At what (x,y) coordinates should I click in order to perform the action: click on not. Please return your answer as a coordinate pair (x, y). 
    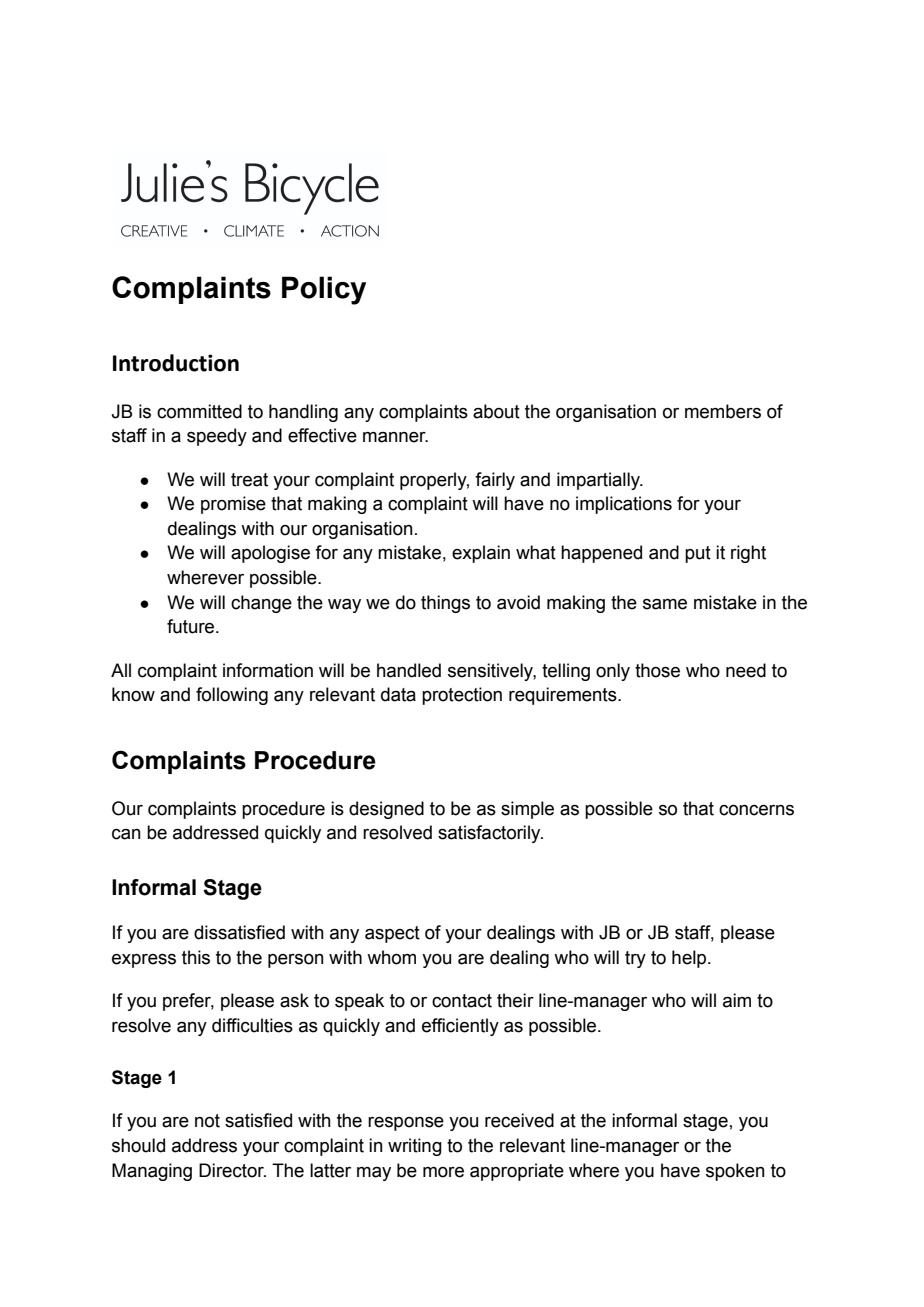
    Looking at the image, I should click on (207, 1121).
